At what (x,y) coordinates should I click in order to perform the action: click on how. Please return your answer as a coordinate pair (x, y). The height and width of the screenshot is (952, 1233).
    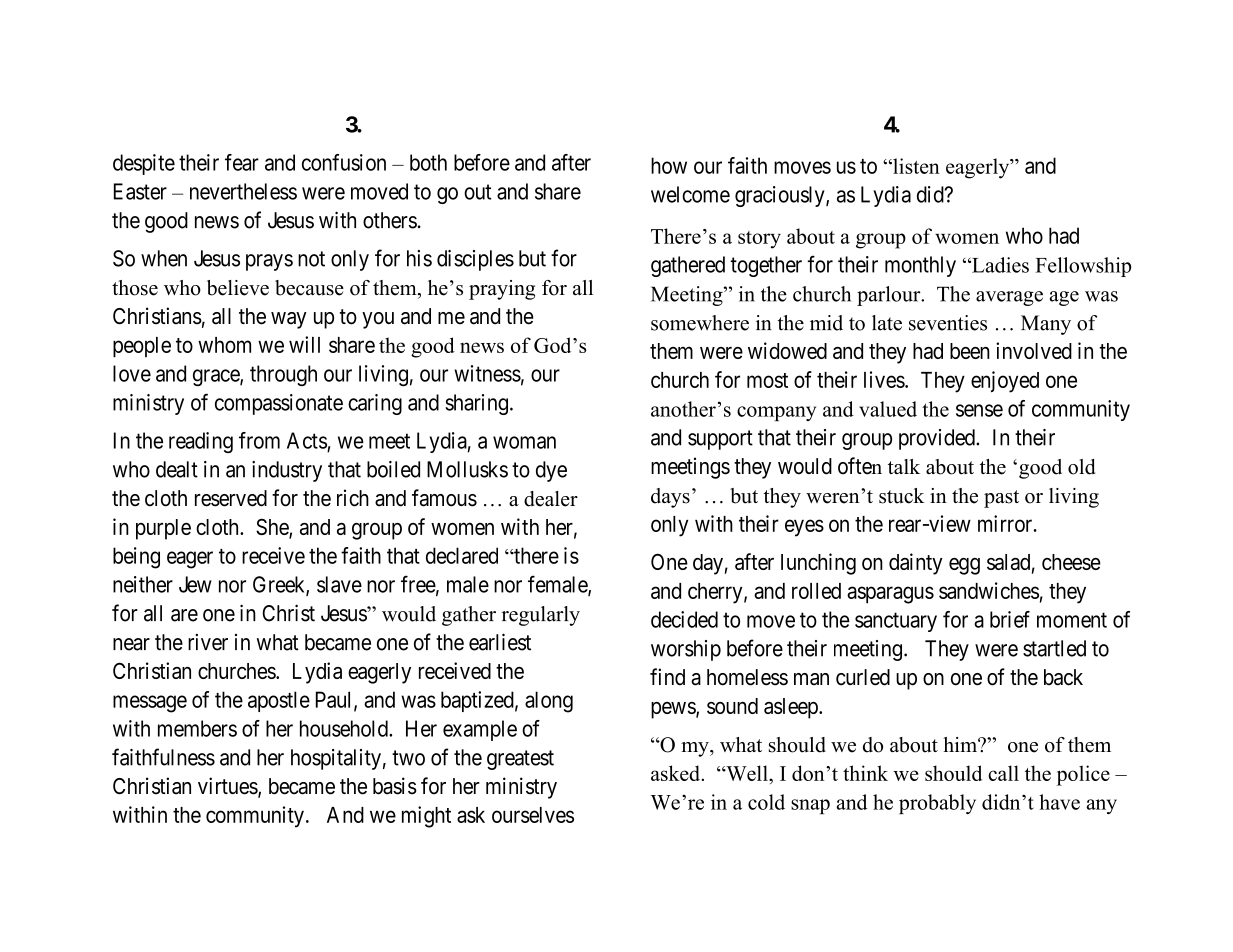
    Looking at the image, I should click on (669, 165).
